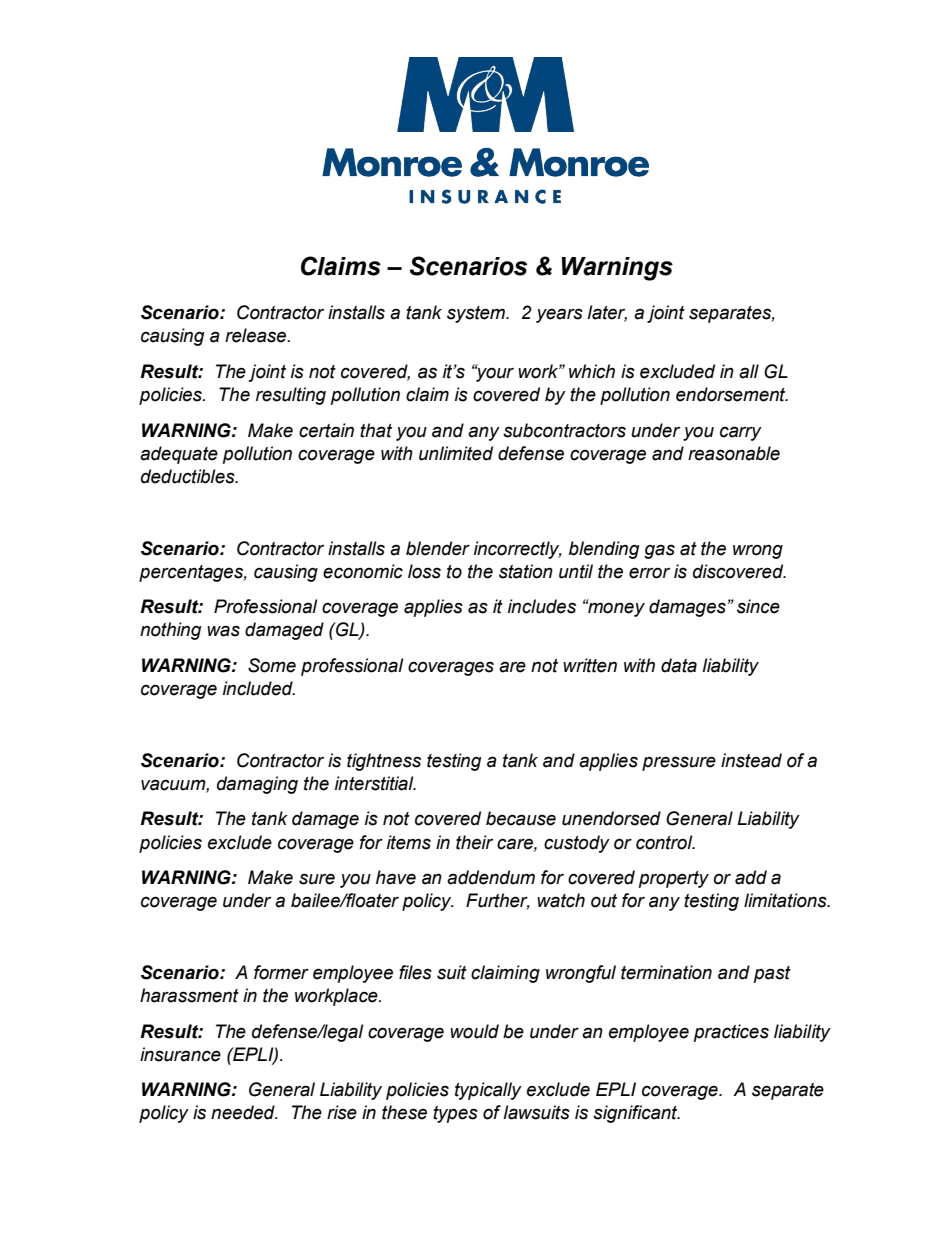  Describe the element at coordinates (384, 762) in the document. I see `tightness` at that location.
